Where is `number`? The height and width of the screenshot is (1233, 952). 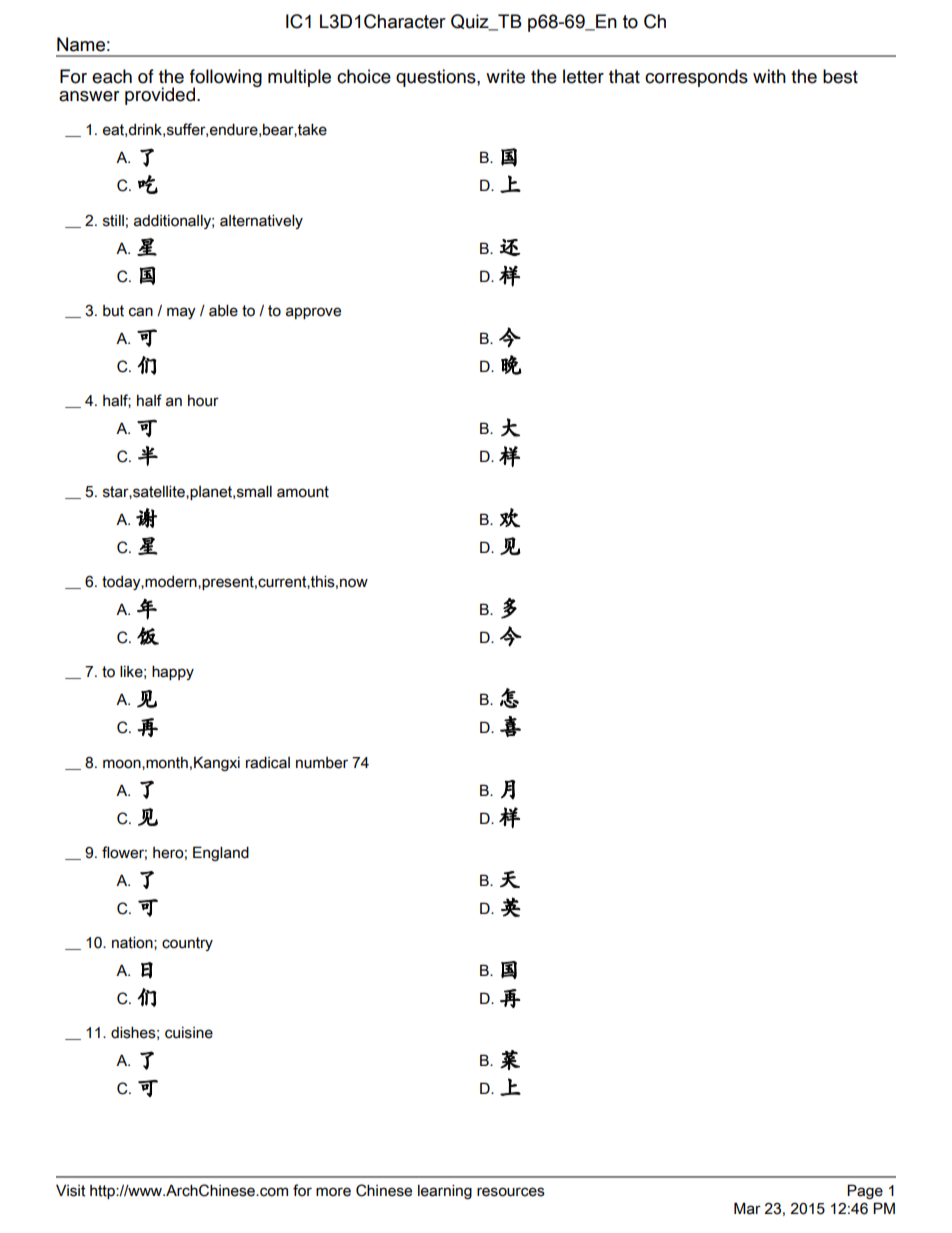
number is located at coordinates (322, 763).
